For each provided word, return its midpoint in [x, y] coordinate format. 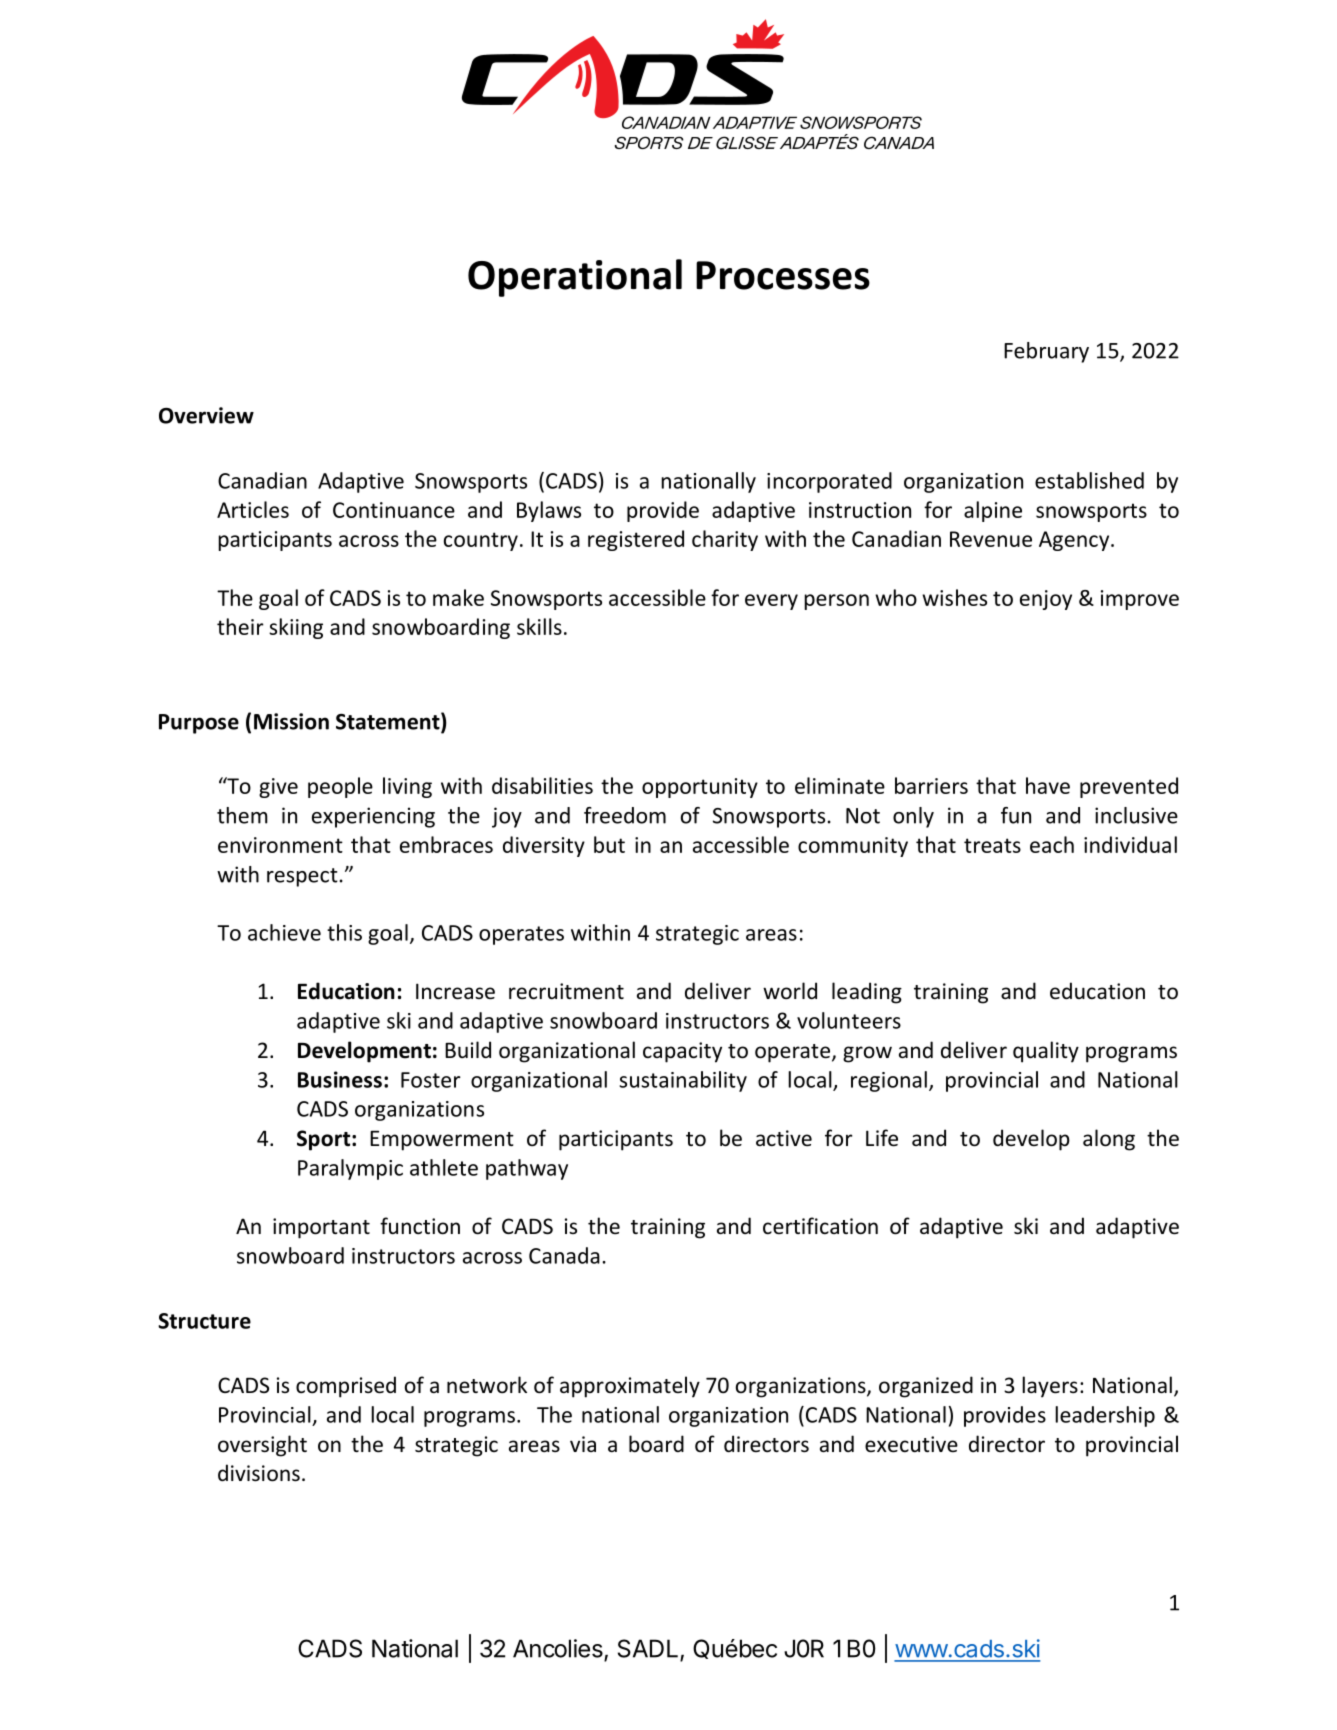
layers [1050, 1387]
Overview [206, 415]
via [583, 1444]
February [1046, 352]
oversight [262, 1446]
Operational [575, 278]
